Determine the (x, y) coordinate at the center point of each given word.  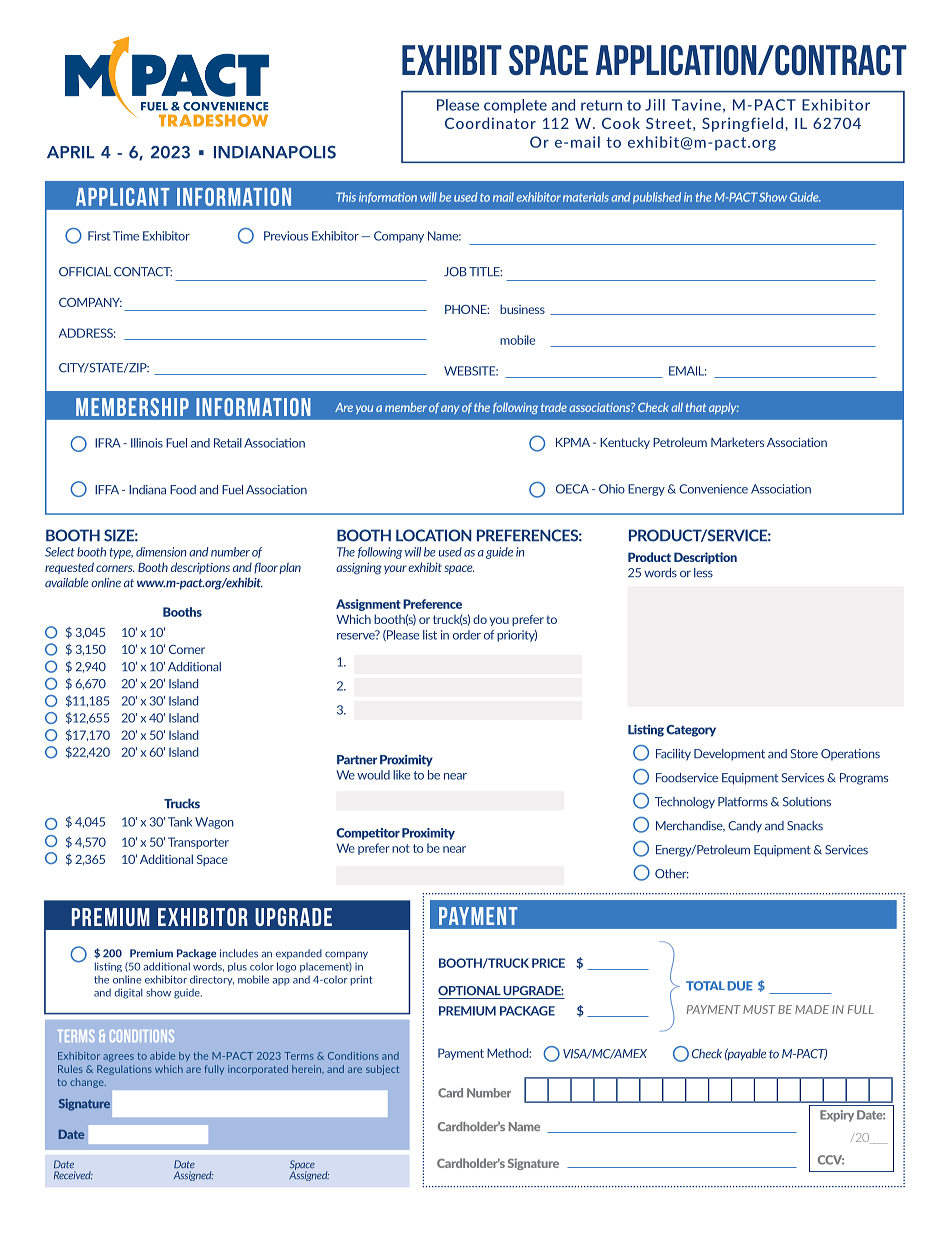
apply (724, 408)
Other (672, 874)
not (401, 848)
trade (554, 407)
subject (382, 1070)
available (67, 583)
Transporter (198, 843)
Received (73, 1175)
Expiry (837, 1116)
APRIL (71, 152)
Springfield (742, 124)
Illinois (147, 443)
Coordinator (490, 123)
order (467, 635)
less (703, 573)
